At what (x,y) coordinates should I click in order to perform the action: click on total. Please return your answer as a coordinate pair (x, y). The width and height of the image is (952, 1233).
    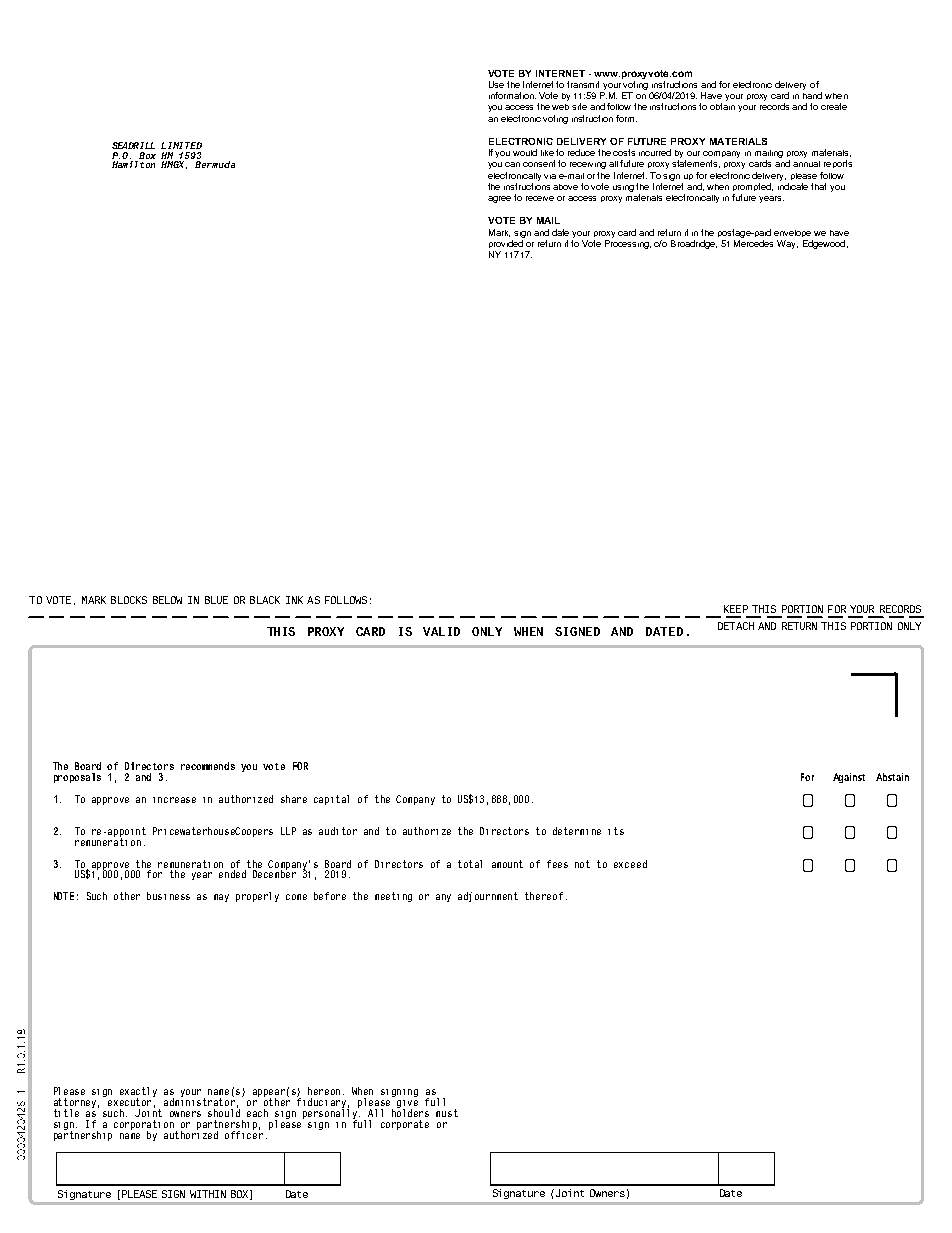
    Looking at the image, I should click on (470, 864).
